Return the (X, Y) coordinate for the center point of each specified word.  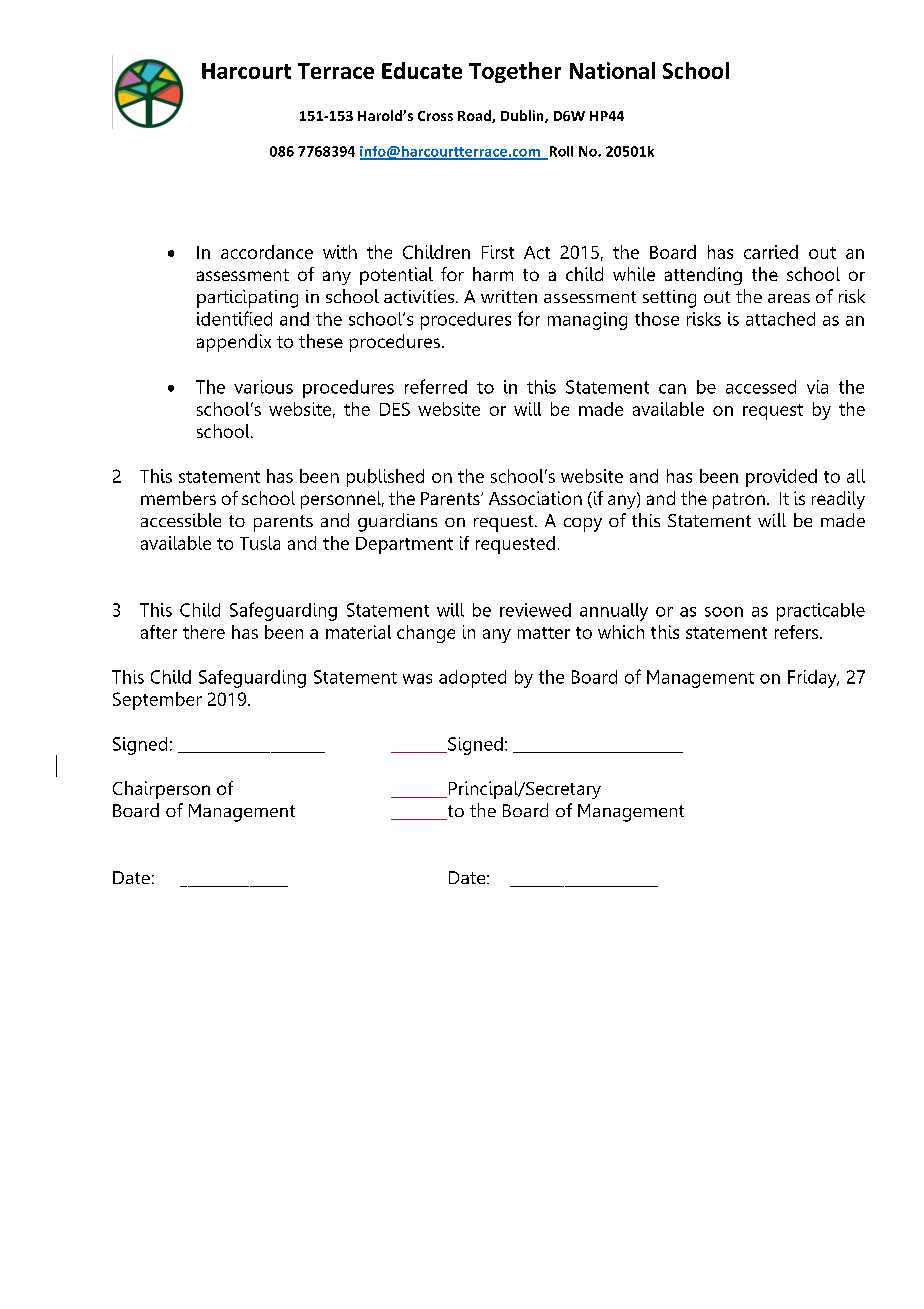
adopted (472, 679)
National (612, 70)
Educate (422, 70)
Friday (813, 679)
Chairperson (161, 790)
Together (515, 72)
